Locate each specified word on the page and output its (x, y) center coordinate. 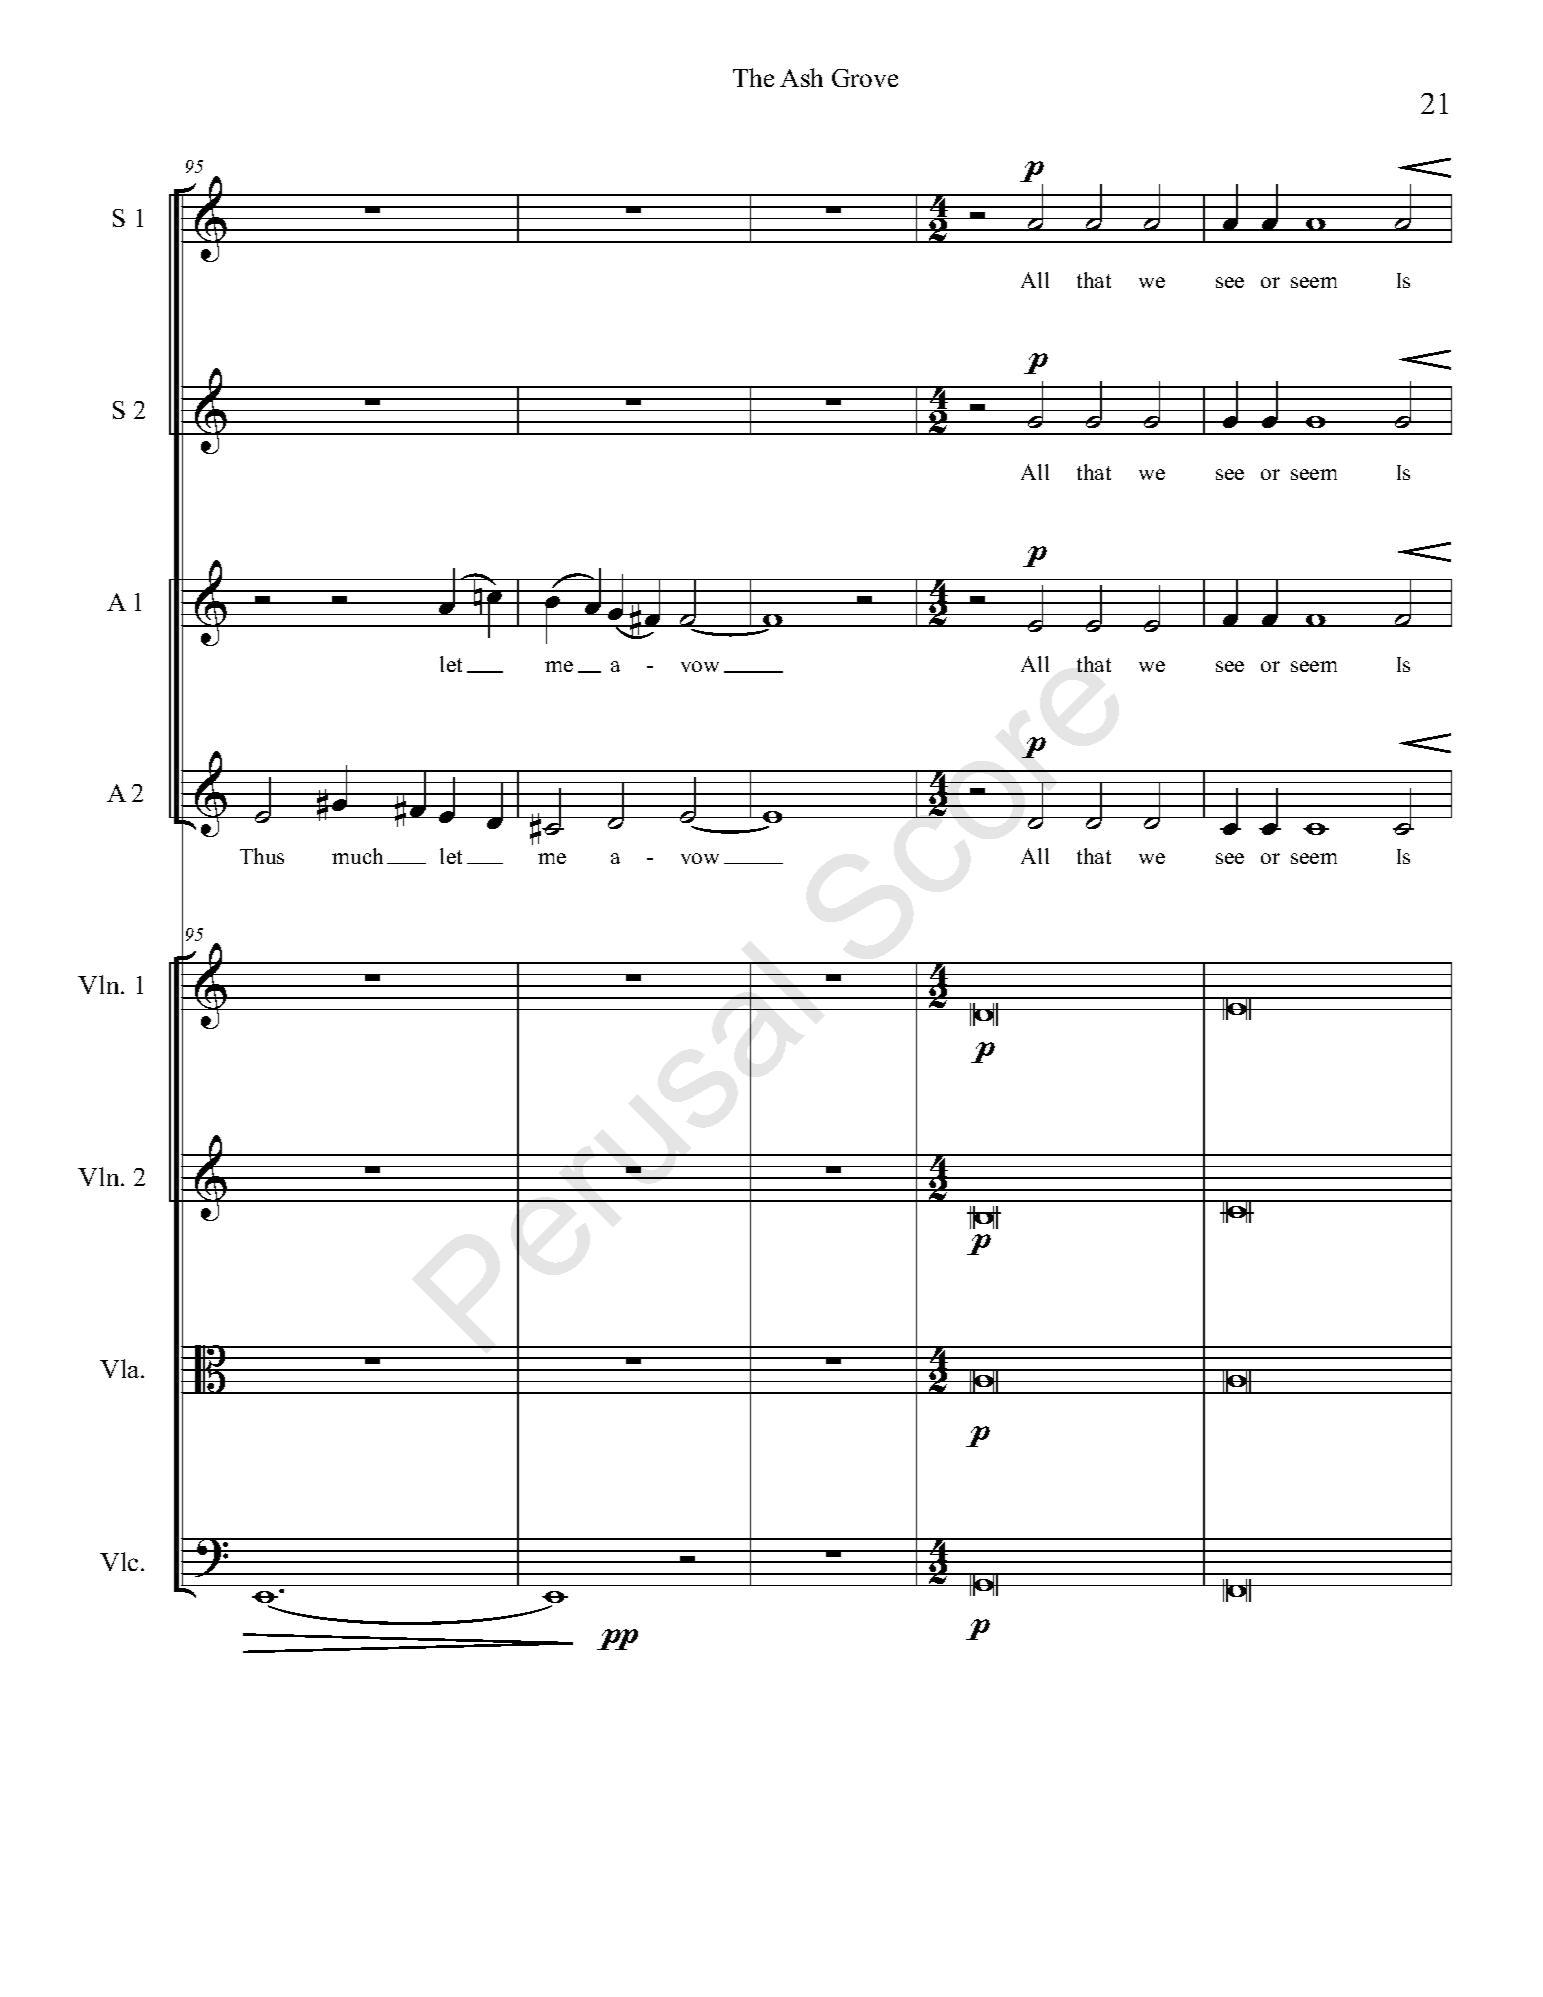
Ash (801, 77)
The (753, 77)
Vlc (121, 1561)
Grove (865, 78)
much (357, 856)
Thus (262, 856)
